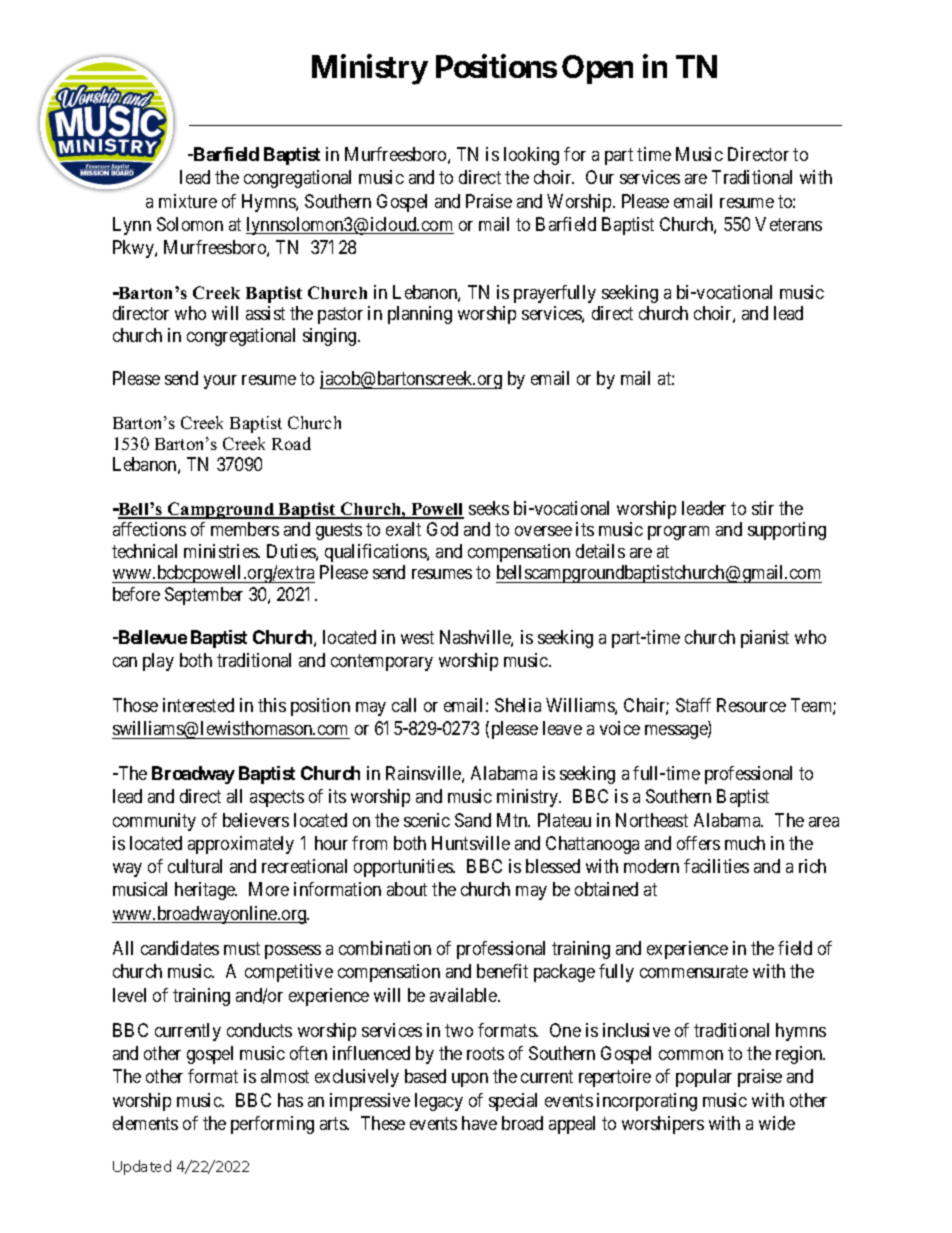  Describe the element at coordinates (272, 1125) in the image. I see `performing` at that location.
